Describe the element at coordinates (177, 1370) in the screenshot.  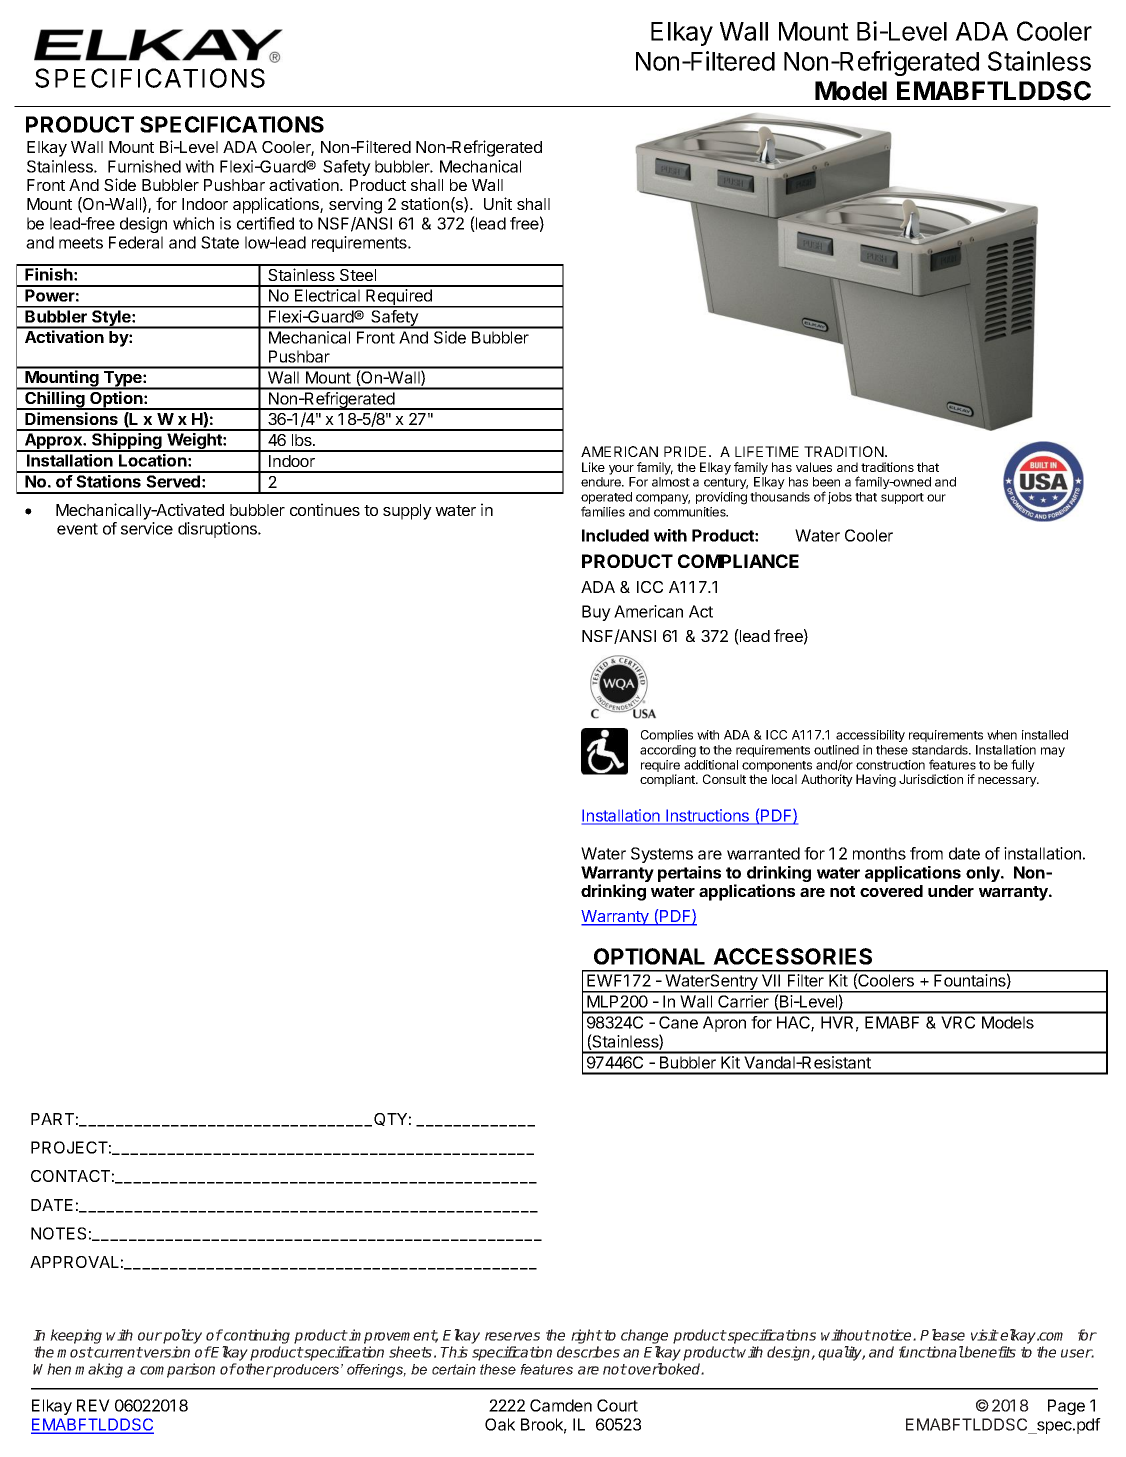
I see `comparison` at that location.
